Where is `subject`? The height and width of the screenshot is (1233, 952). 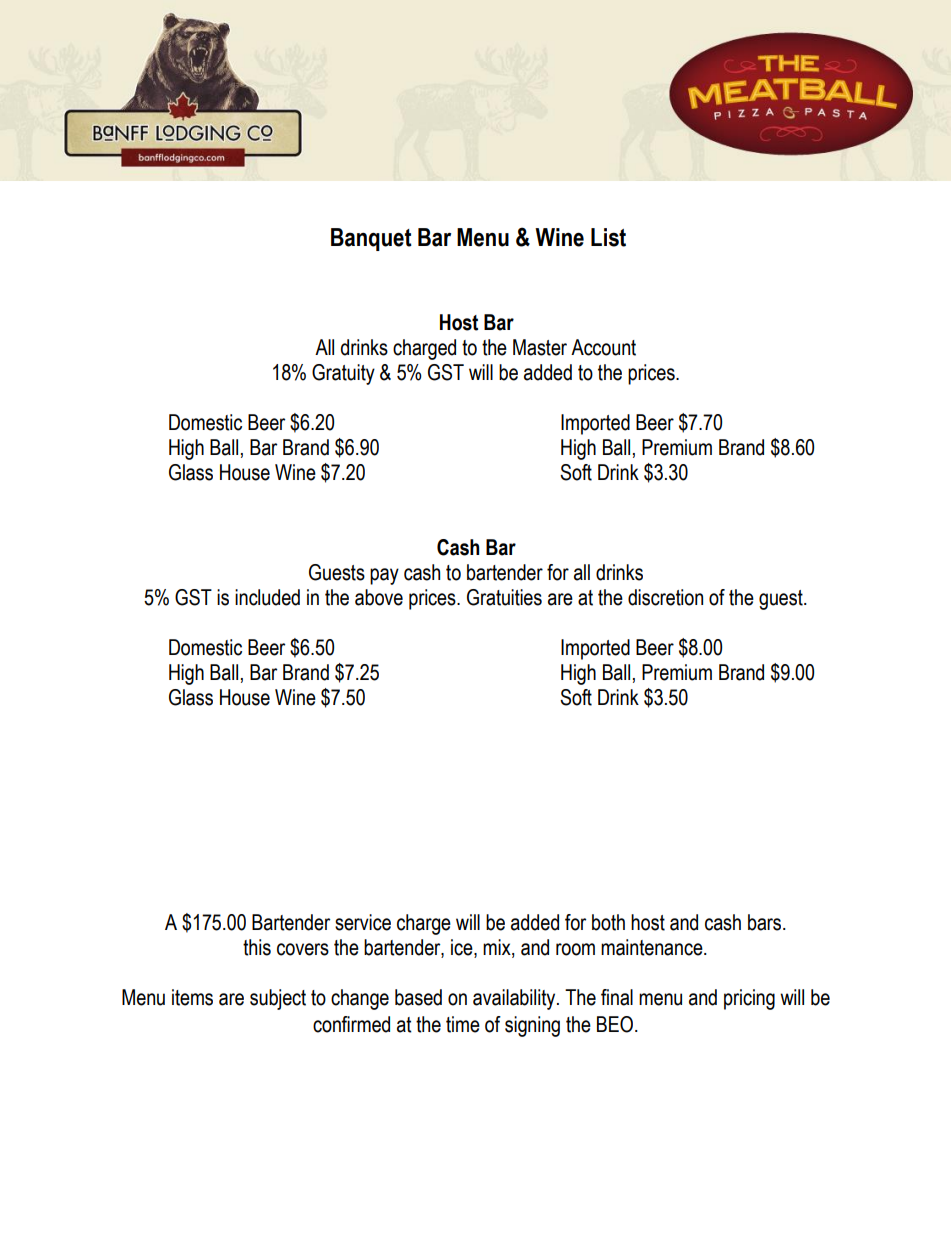 subject is located at coordinates (278, 999).
